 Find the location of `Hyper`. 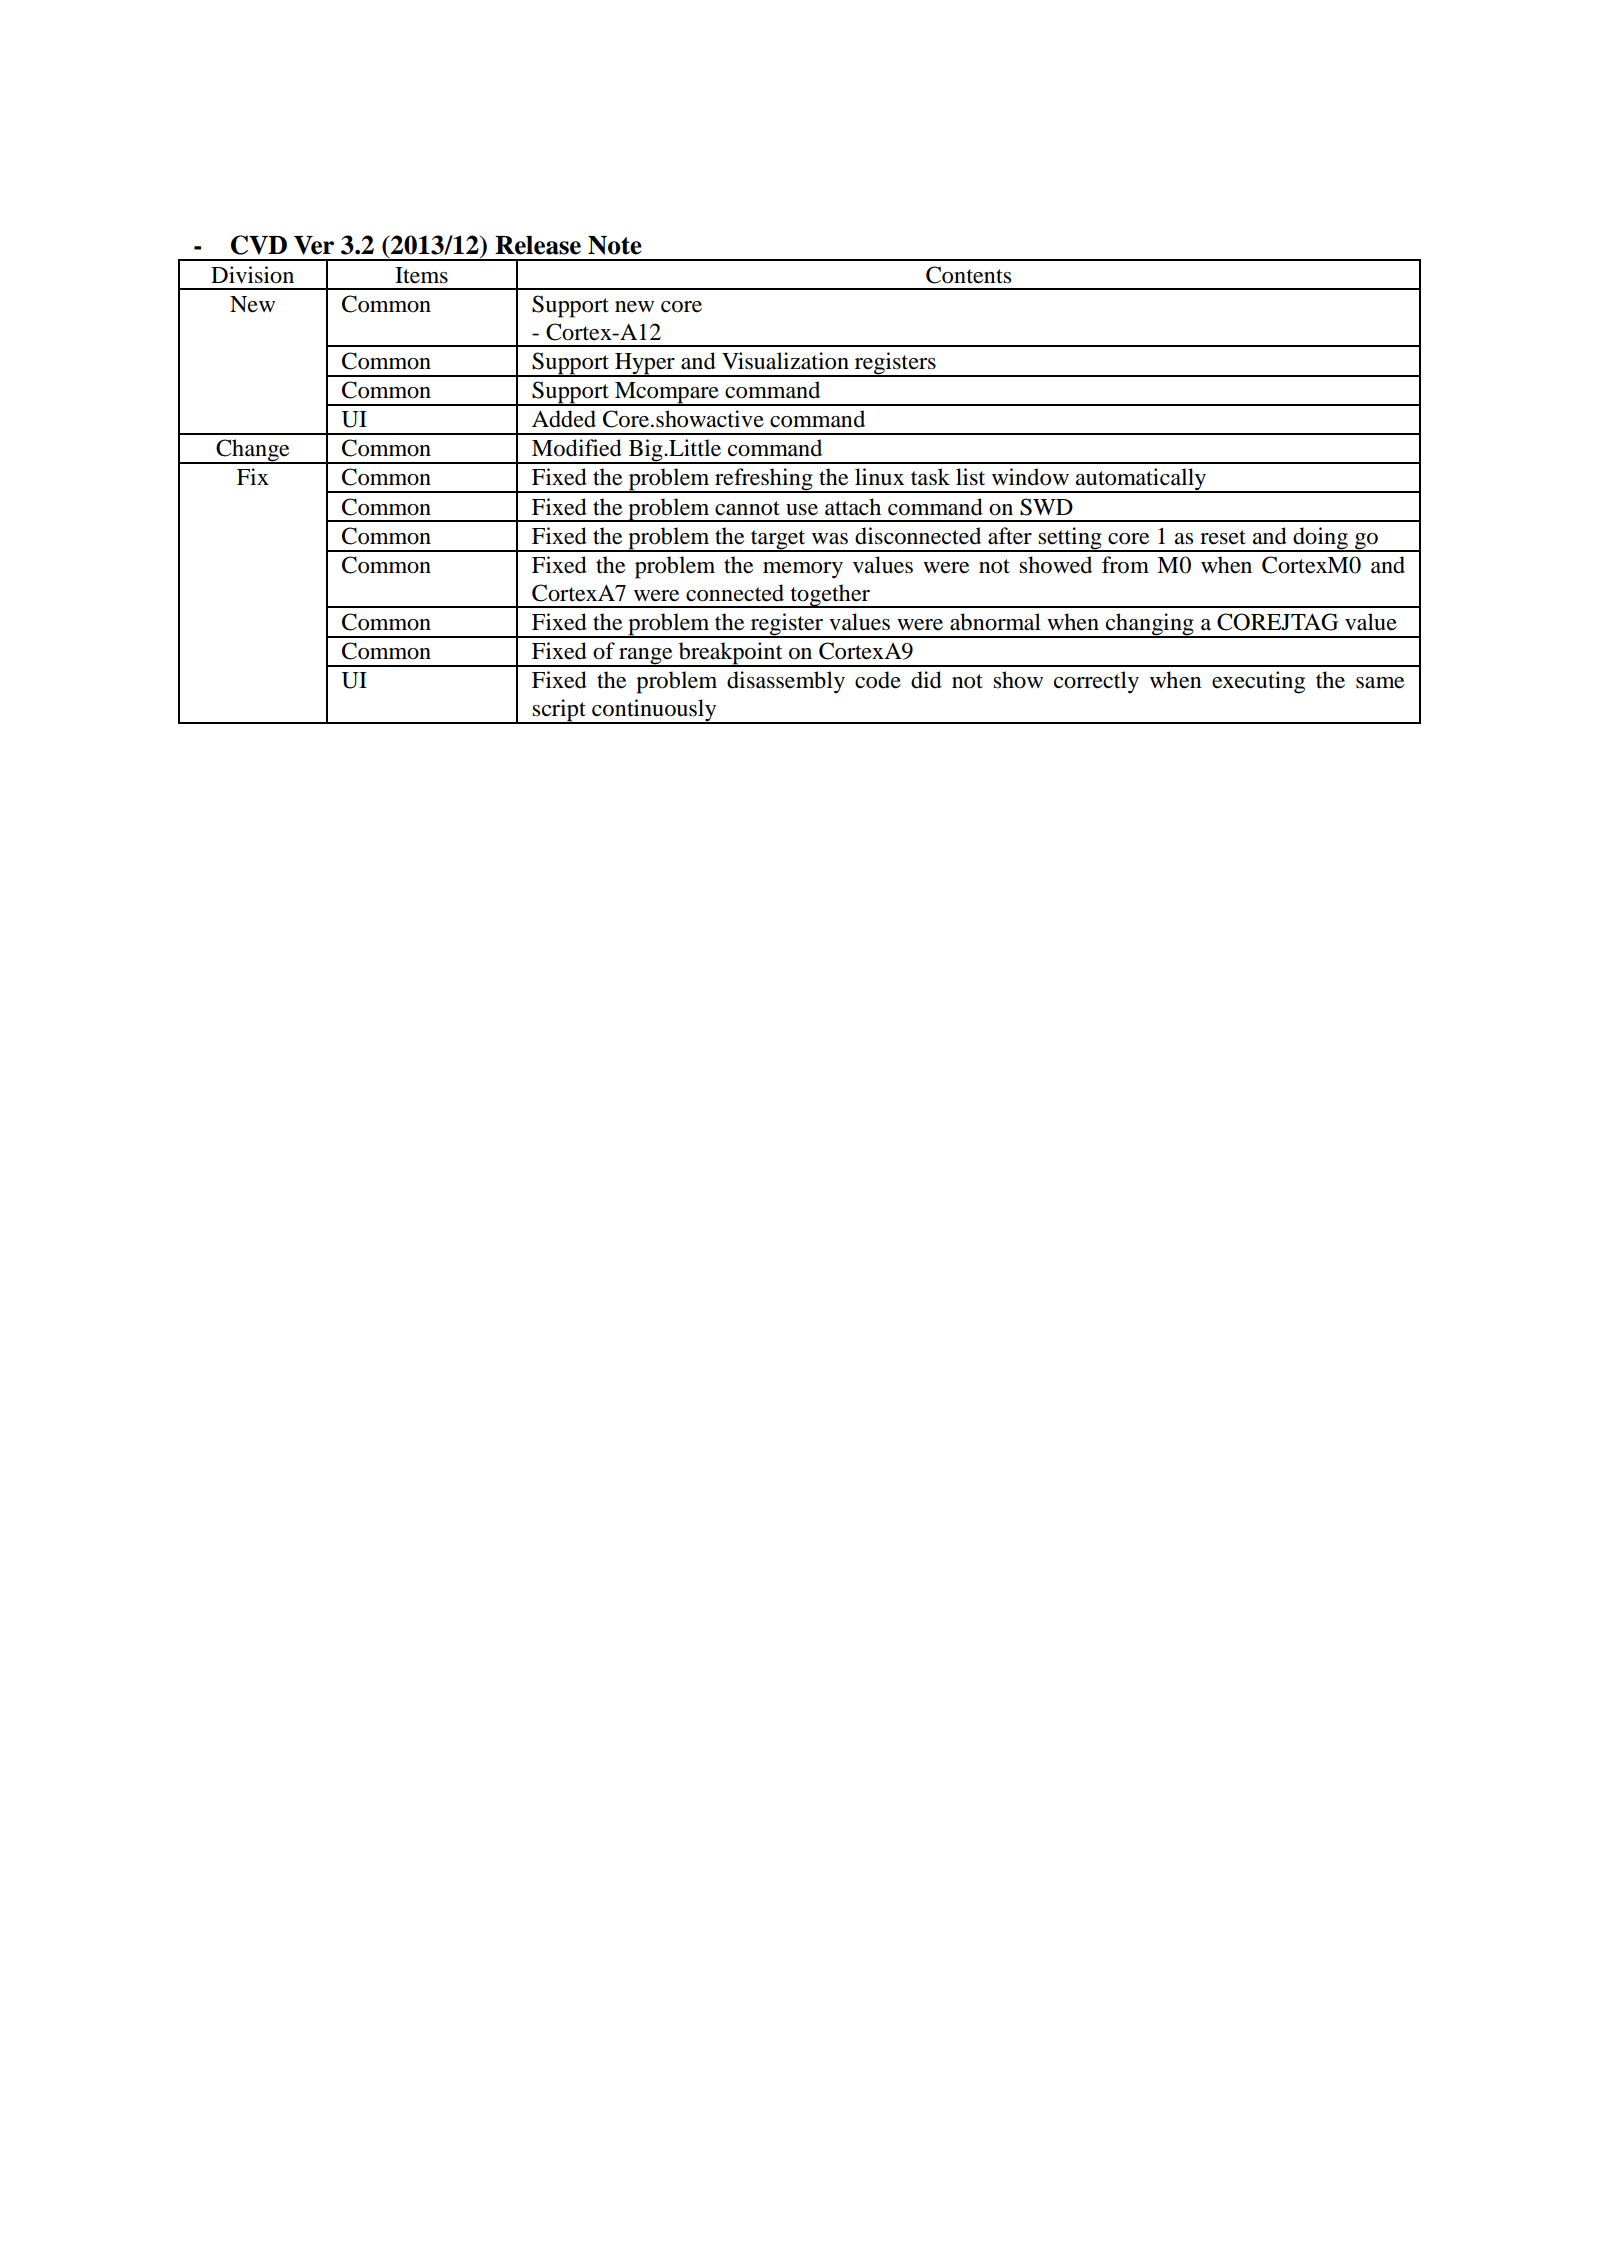

Hyper is located at coordinates (645, 365).
